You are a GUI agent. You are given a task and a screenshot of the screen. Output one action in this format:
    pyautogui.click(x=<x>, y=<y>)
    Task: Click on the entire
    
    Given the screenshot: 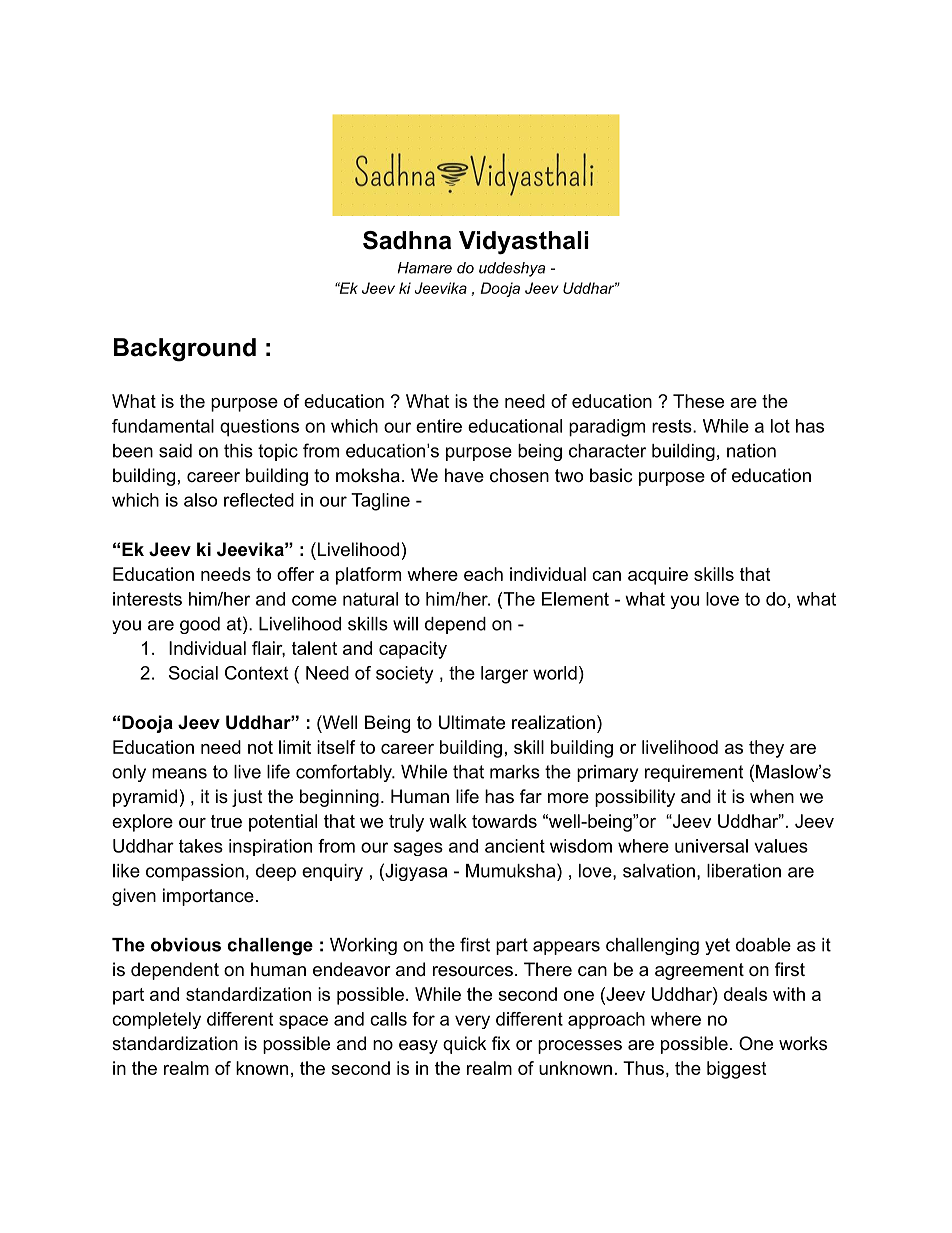 What is the action you would take?
    pyautogui.click(x=439, y=426)
